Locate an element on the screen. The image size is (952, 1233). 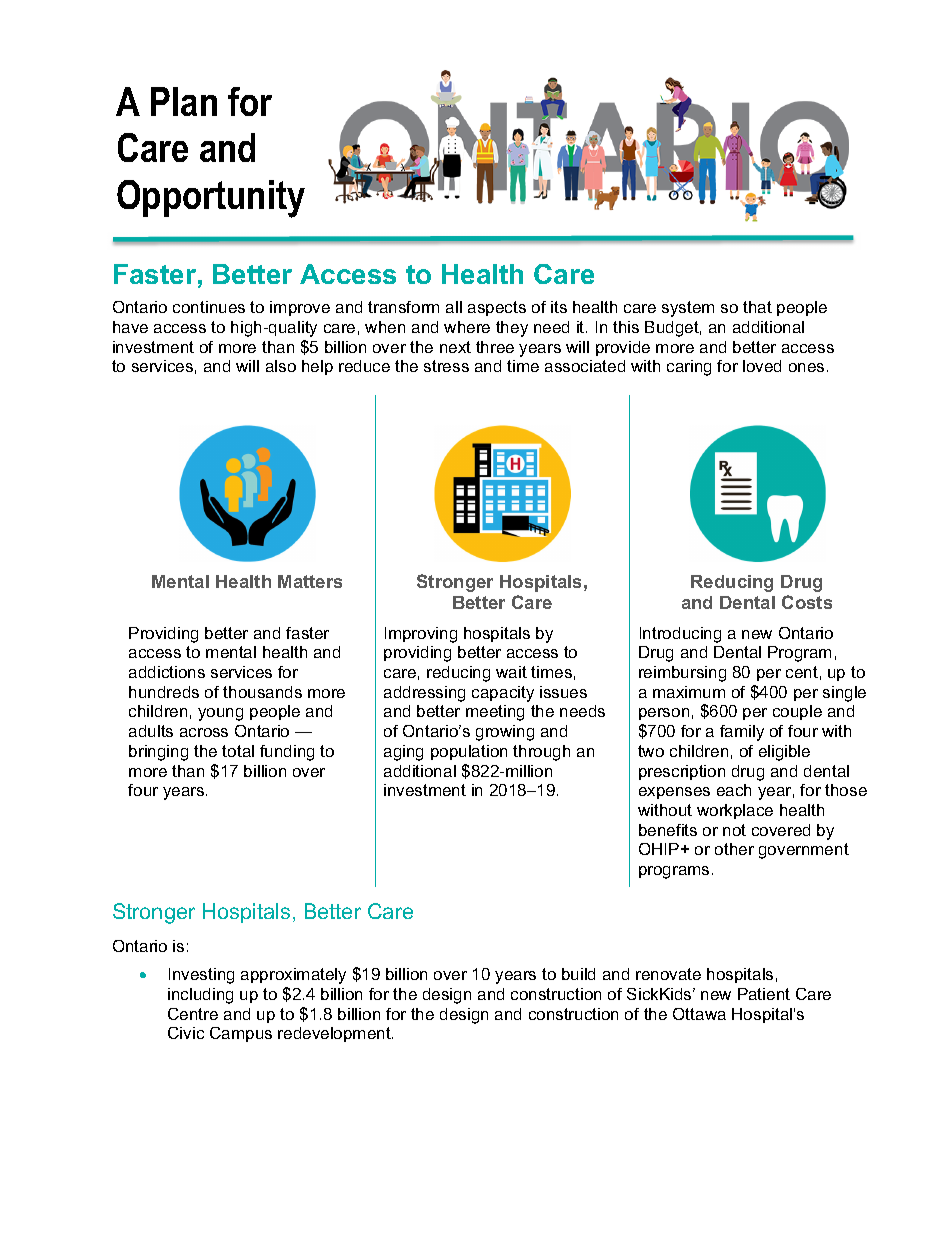
all is located at coordinates (454, 307).
